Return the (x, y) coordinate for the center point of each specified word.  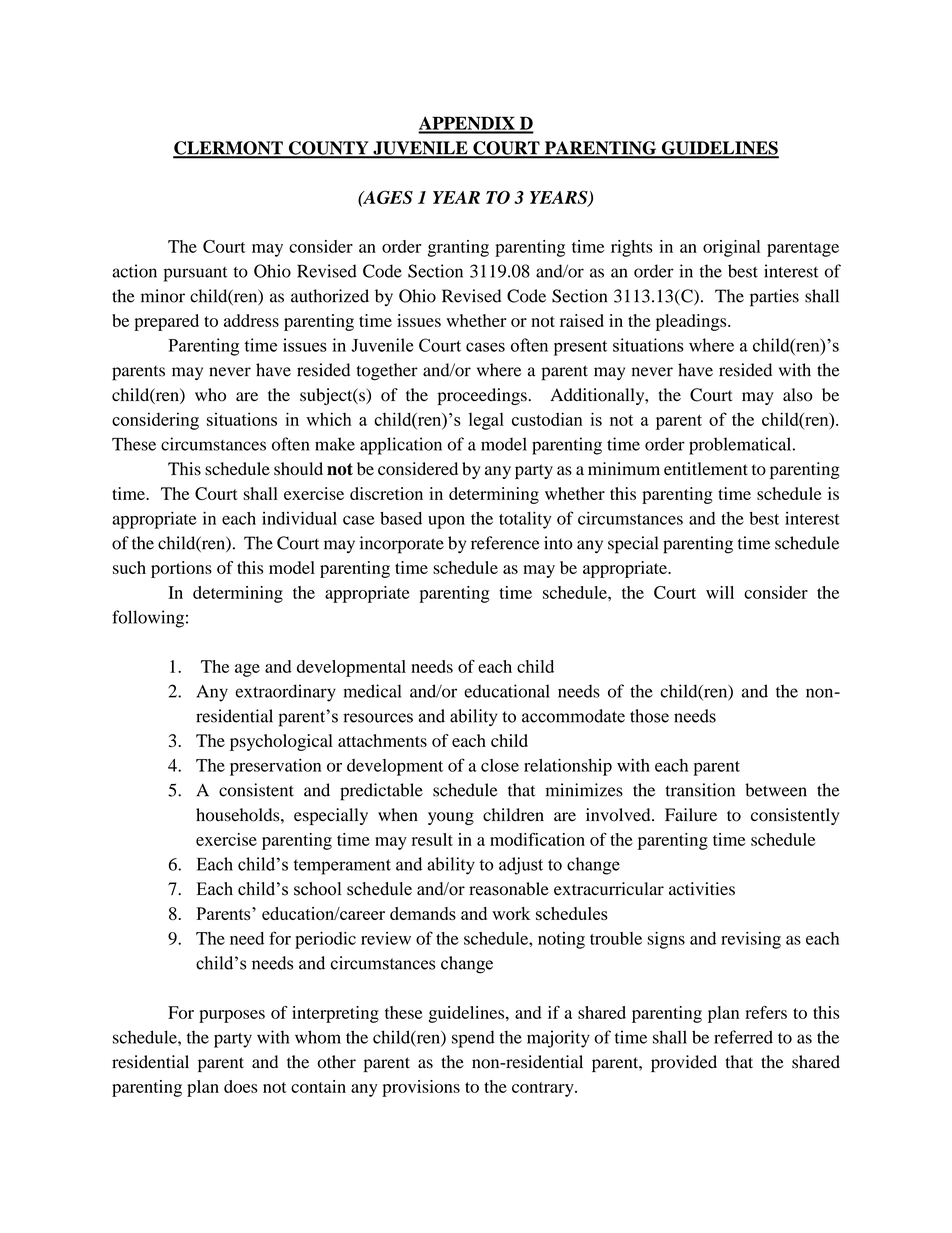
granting (458, 248)
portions (181, 569)
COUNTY (328, 149)
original (732, 248)
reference (505, 543)
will (720, 592)
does (241, 1086)
